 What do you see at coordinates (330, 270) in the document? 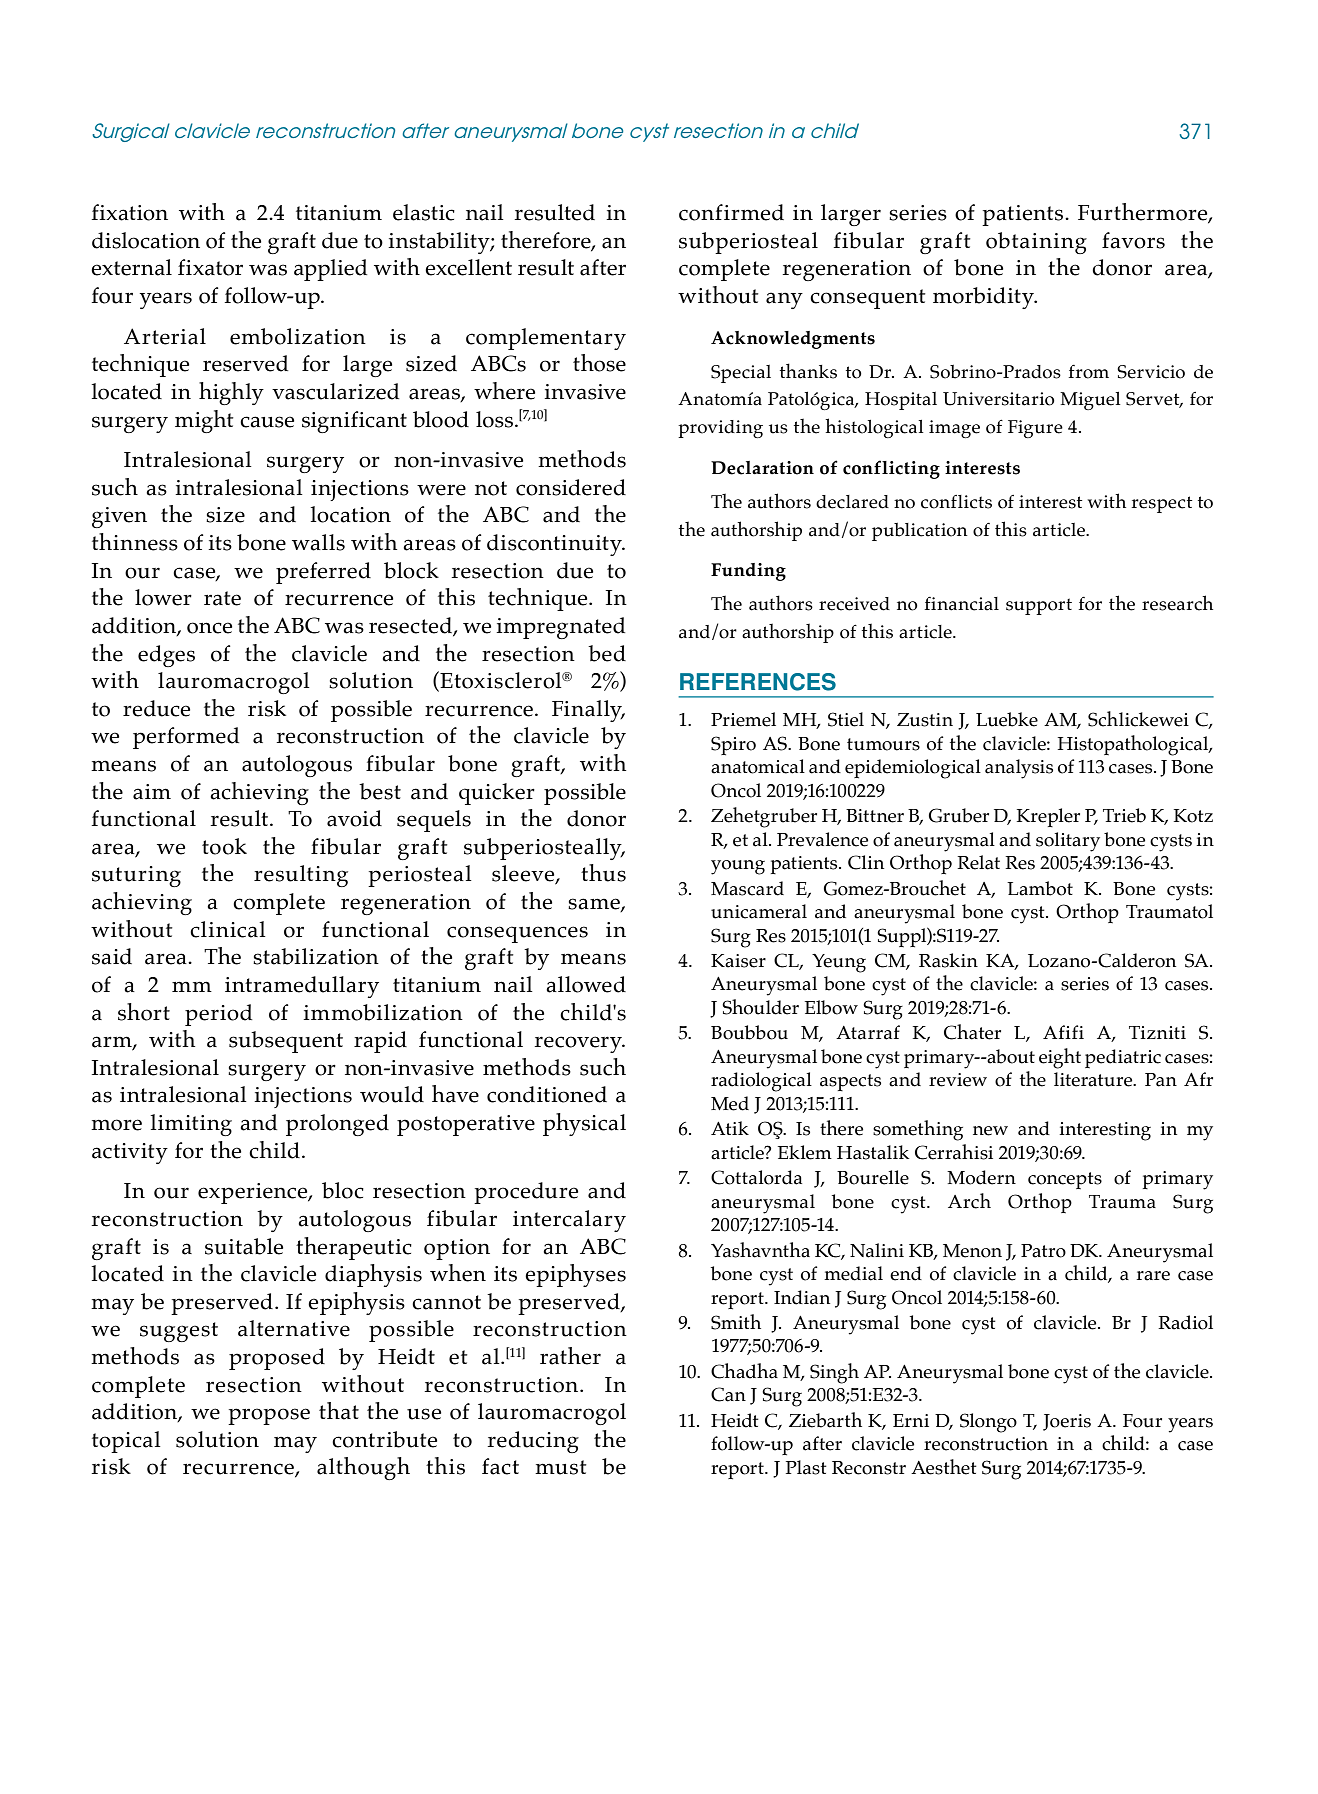
I see `applied` at bounding box center [330, 270].
